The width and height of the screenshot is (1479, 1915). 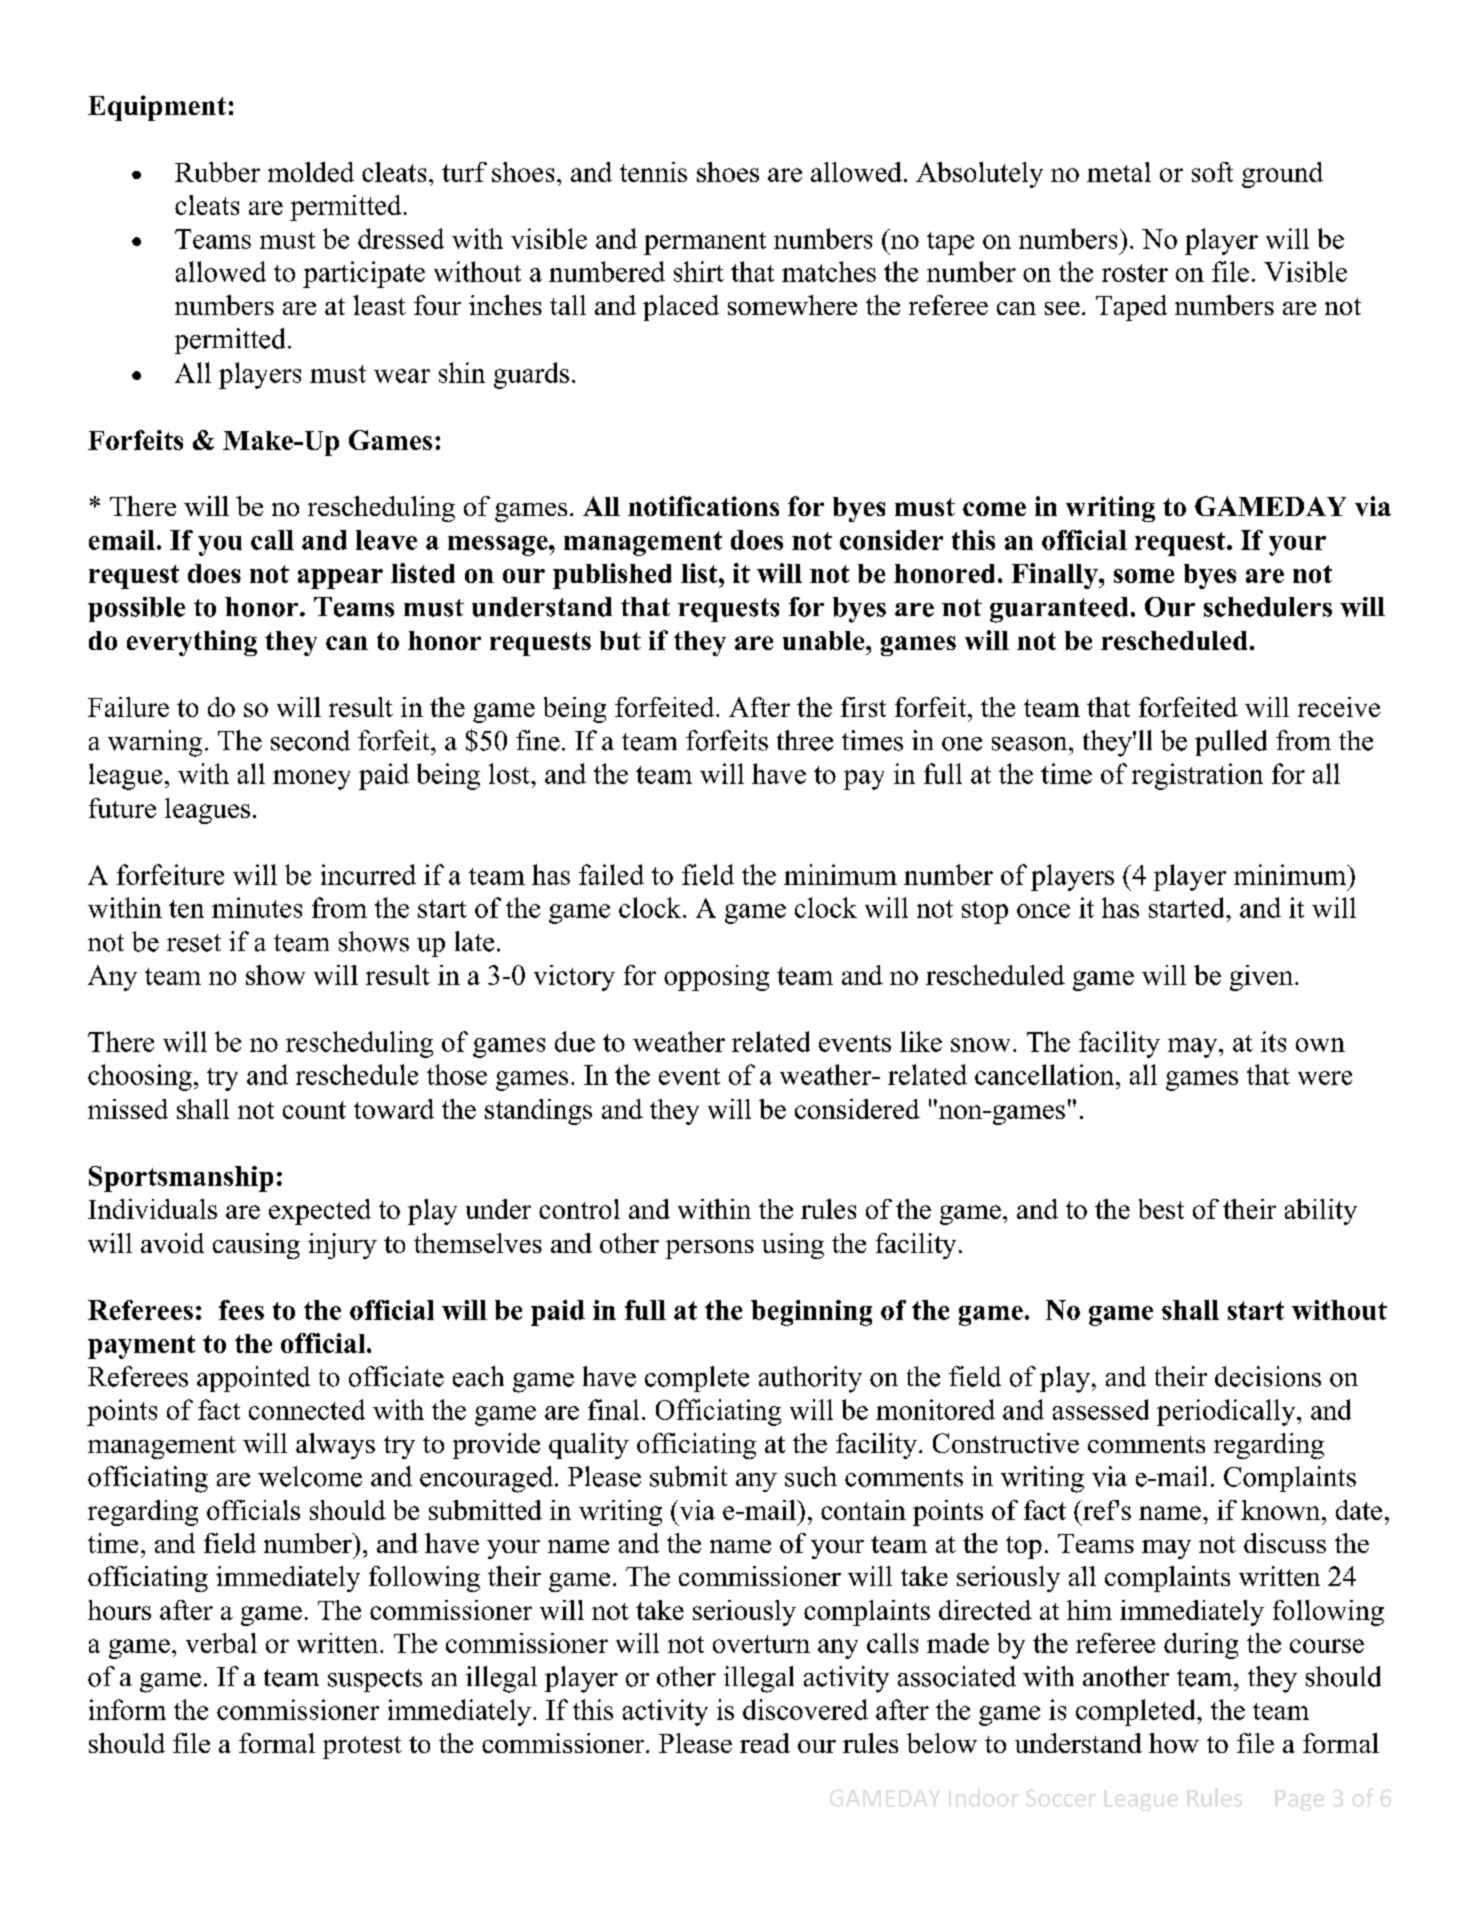 What do you see at coordinates (805, 1709) in the screenshot?
I see `discovered` at bounding box center [805, 1709].
